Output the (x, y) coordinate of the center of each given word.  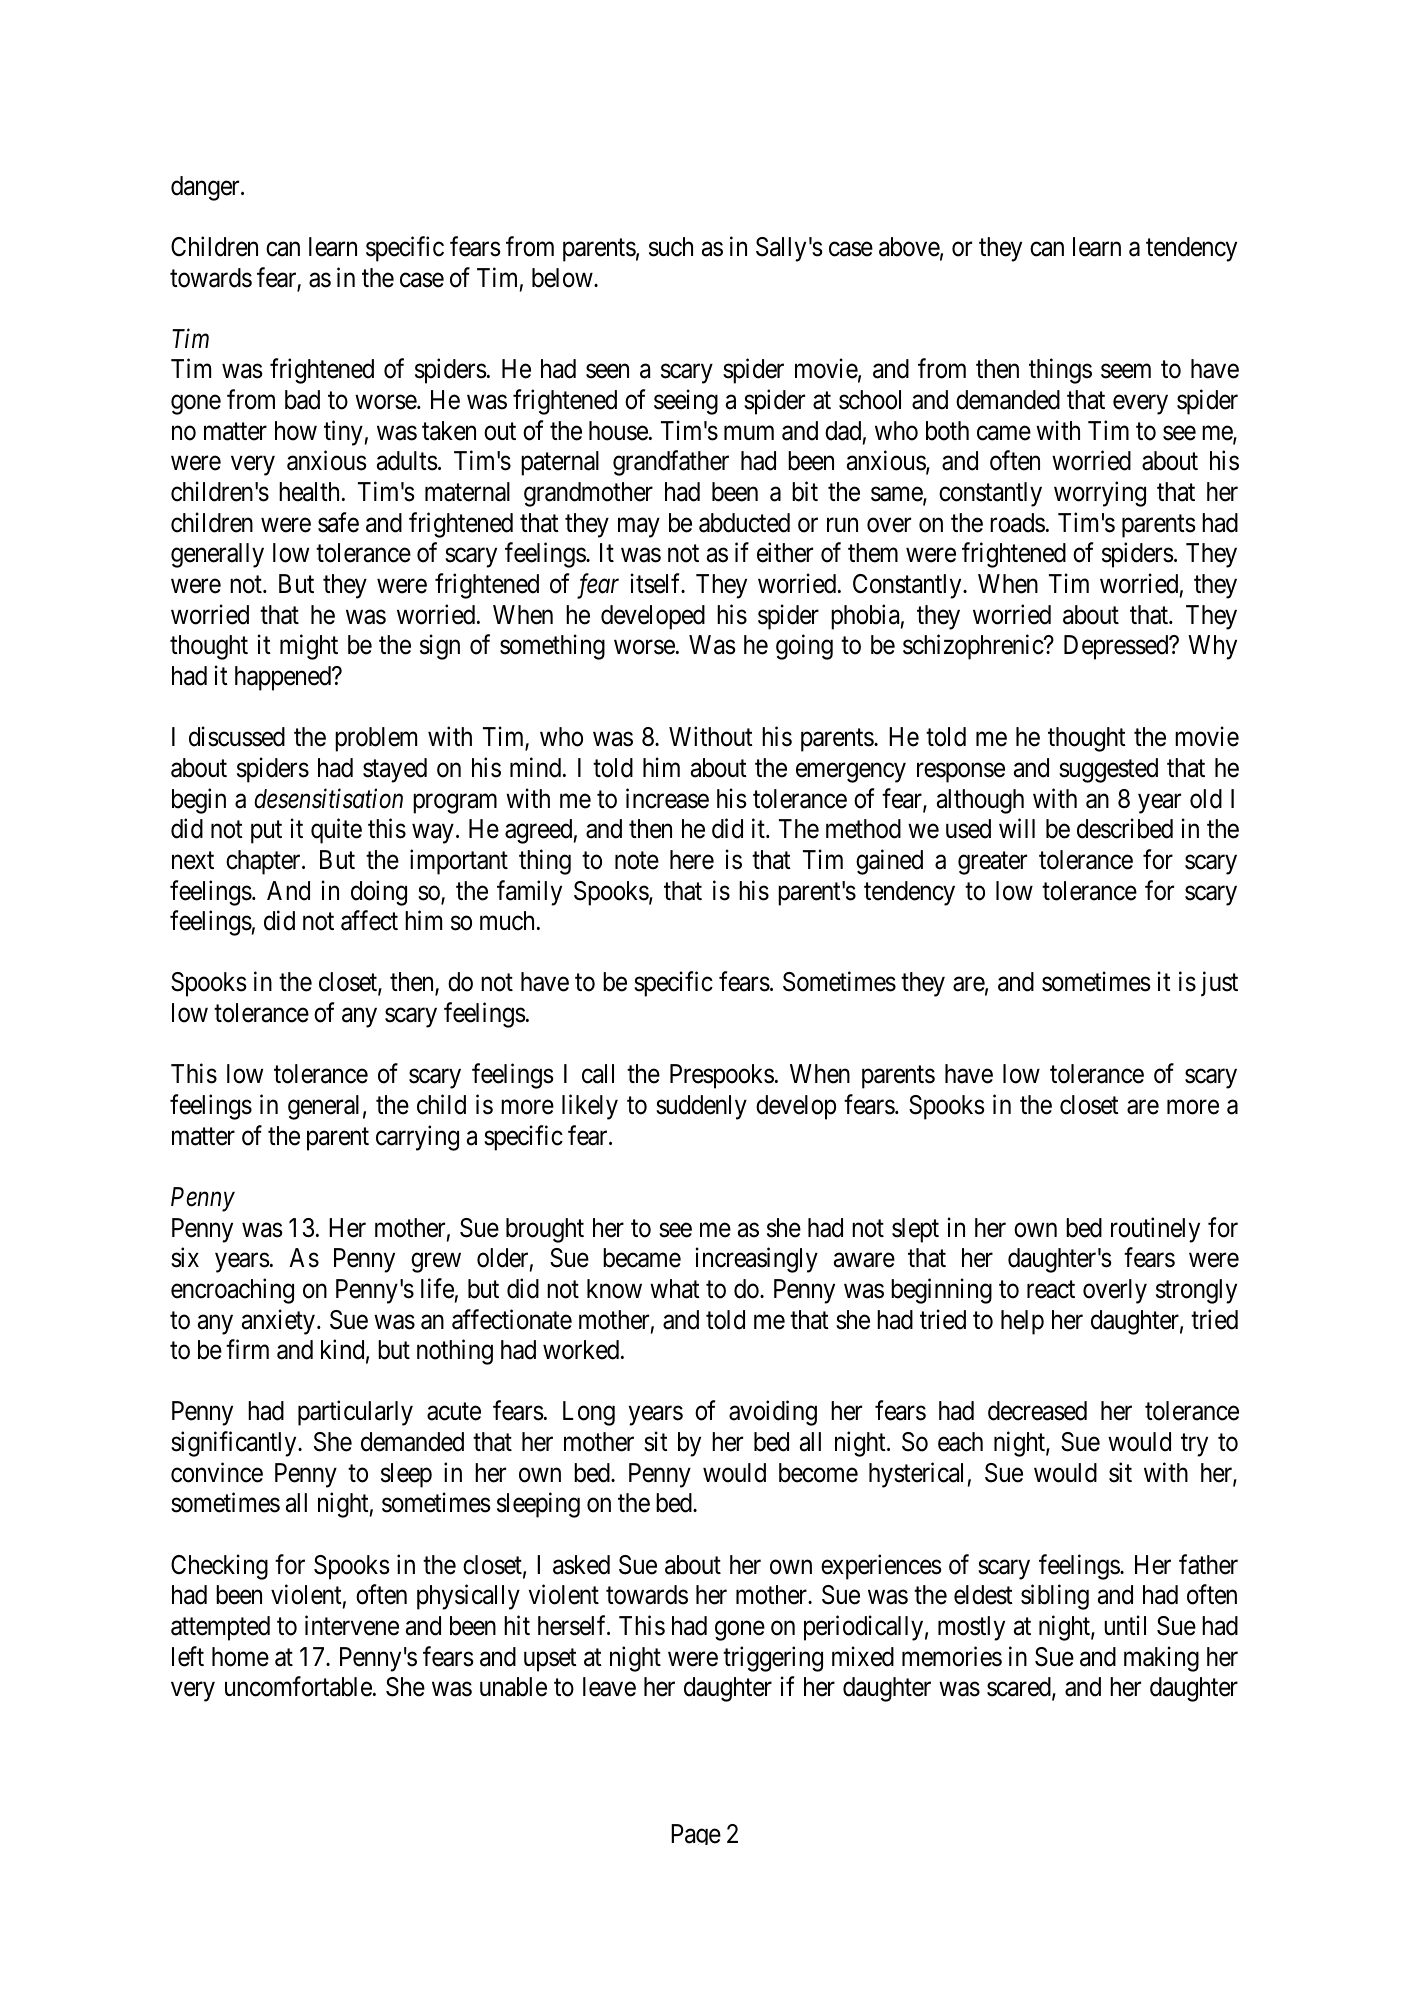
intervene (352, 1625)
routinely (1155, 1230)
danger (206, 188)
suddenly (701, 1107)
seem (1126, 372)
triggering (773, 1659)
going (804, 647)
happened (284, 678)
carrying (417, 1138)
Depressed (1117, 647)
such (671, 247)
